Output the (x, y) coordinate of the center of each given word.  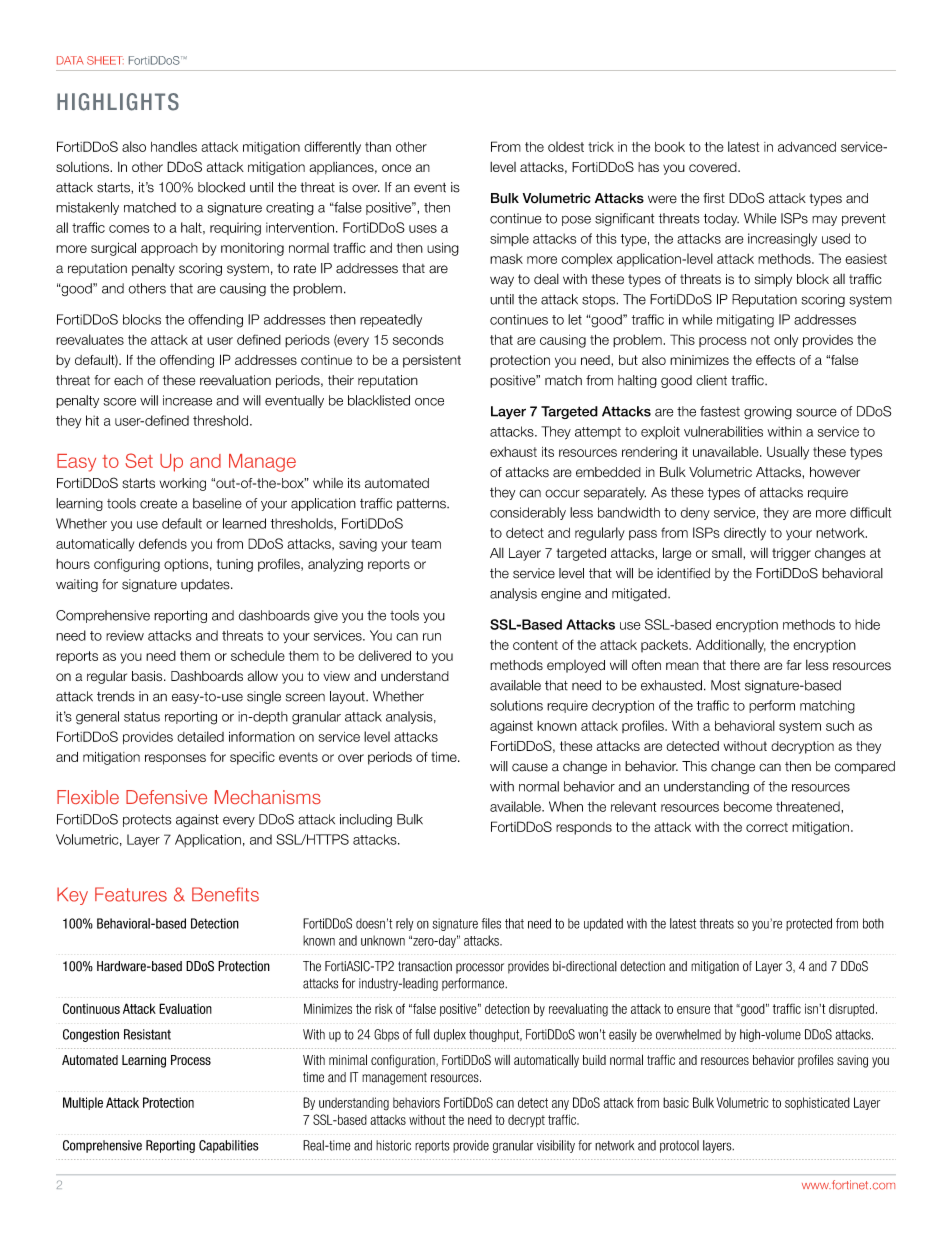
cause (530, 767)
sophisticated (817, 1103)
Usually (788, 453)
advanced (807, 147)
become (748, 806)
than (378, 146)
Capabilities (228, 1146)
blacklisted (379, 400)
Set (139, 460)
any (560, 1105)
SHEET (105, 60)
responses (175, 759)
